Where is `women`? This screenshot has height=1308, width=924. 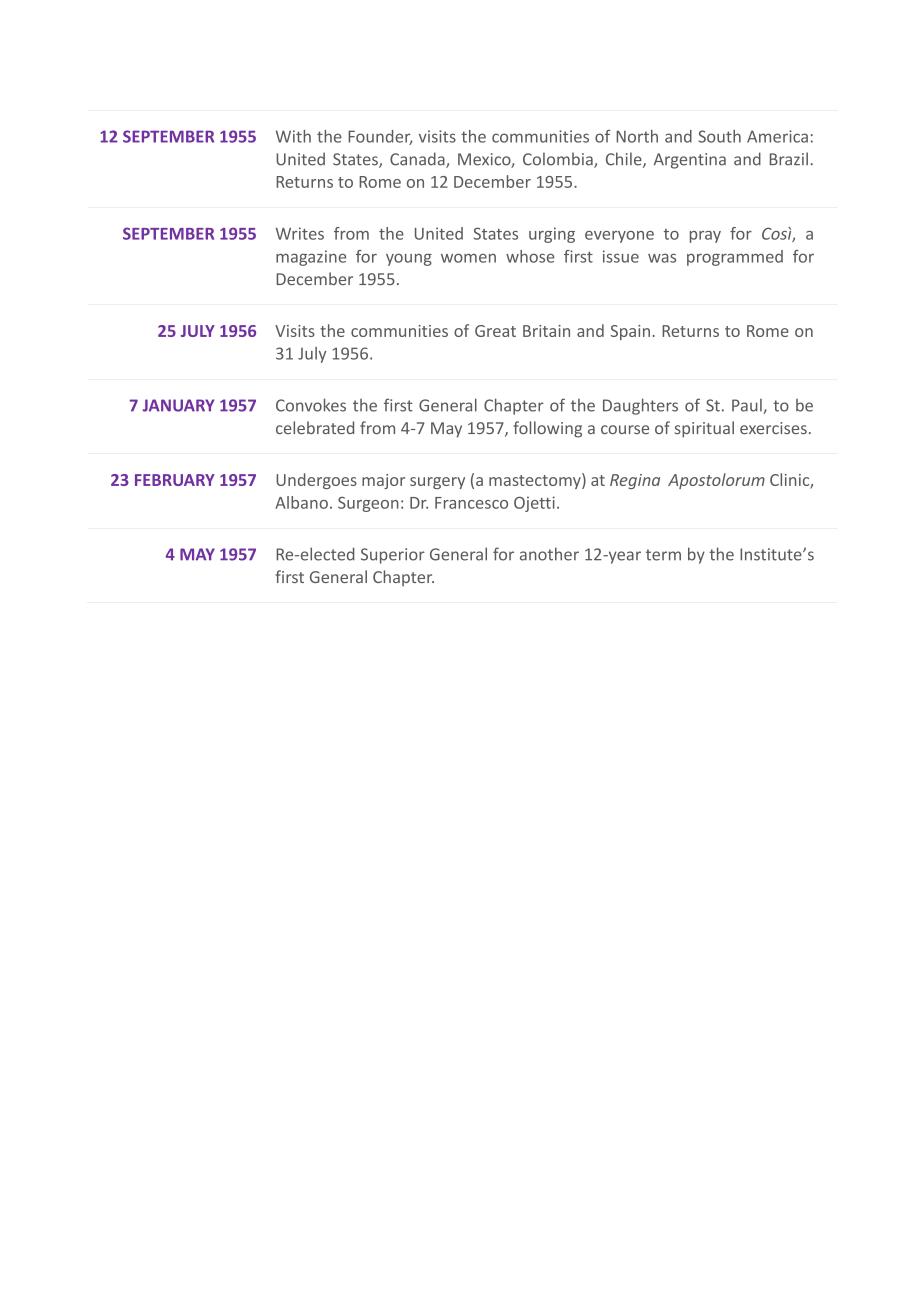
women is located at coordinates (468, 258).
